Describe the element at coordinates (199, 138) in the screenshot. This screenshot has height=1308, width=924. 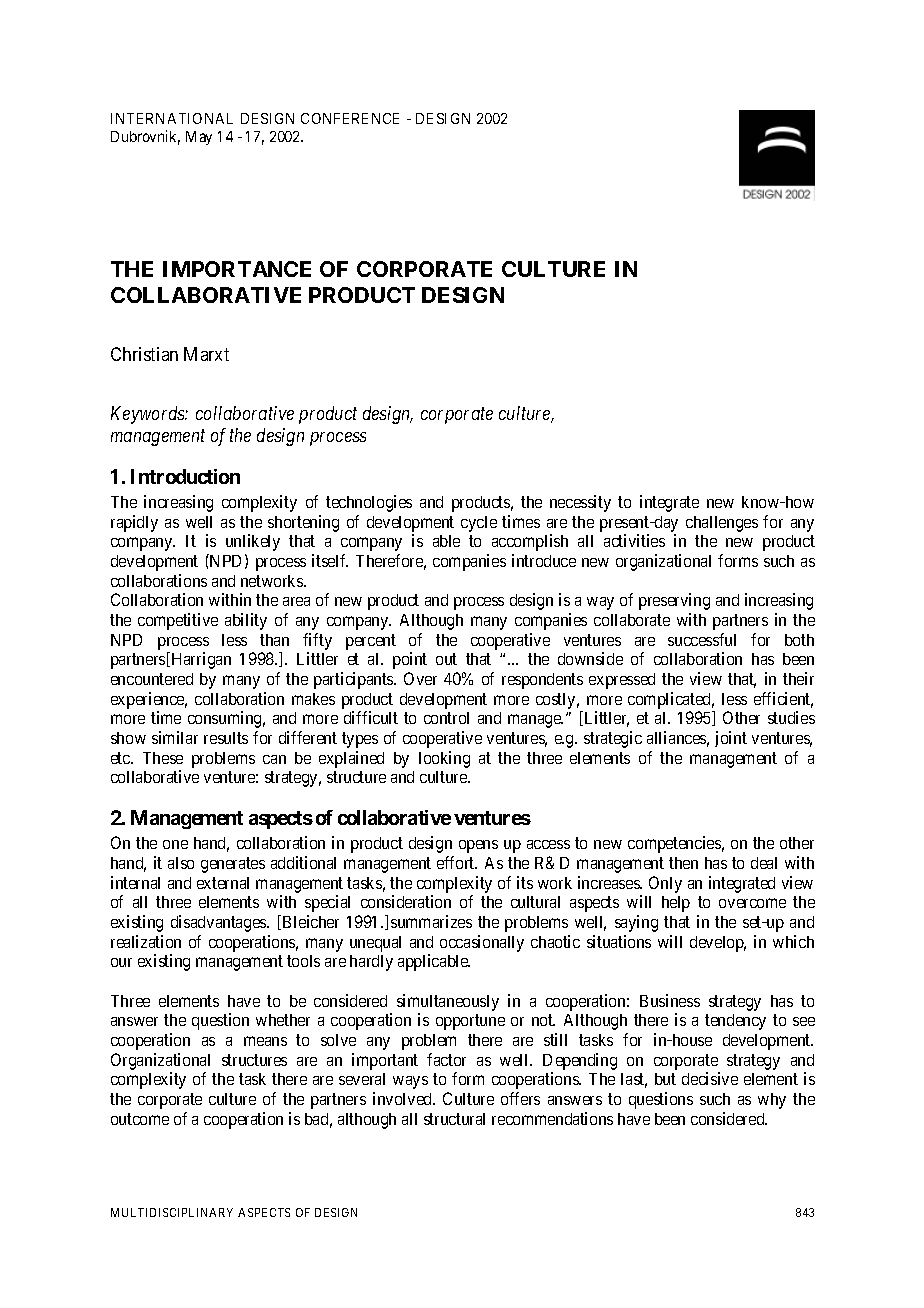
I see `May` at that location.
